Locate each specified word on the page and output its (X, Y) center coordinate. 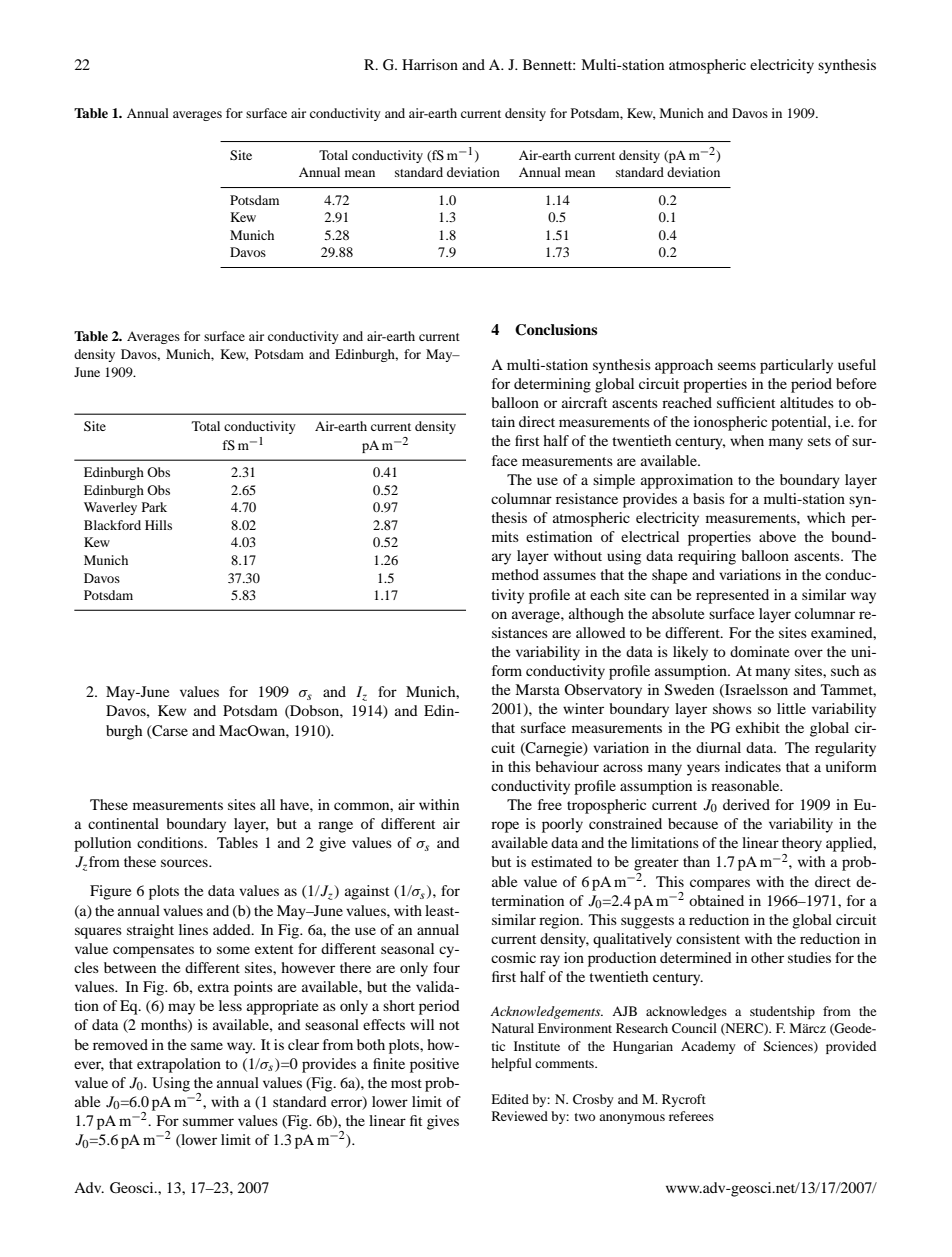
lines (193, 929)
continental (123, 823)
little (791, 708)
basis (709, 498)
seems (737, 366)
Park (154, 507)
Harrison (430, 64)
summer (208, 1122)
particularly (796, 366)
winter (583, 708)
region (560, 921)
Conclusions (556, 330)
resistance (587, 498)
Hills (158, 525)
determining (552, 385)
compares (720, 885)
